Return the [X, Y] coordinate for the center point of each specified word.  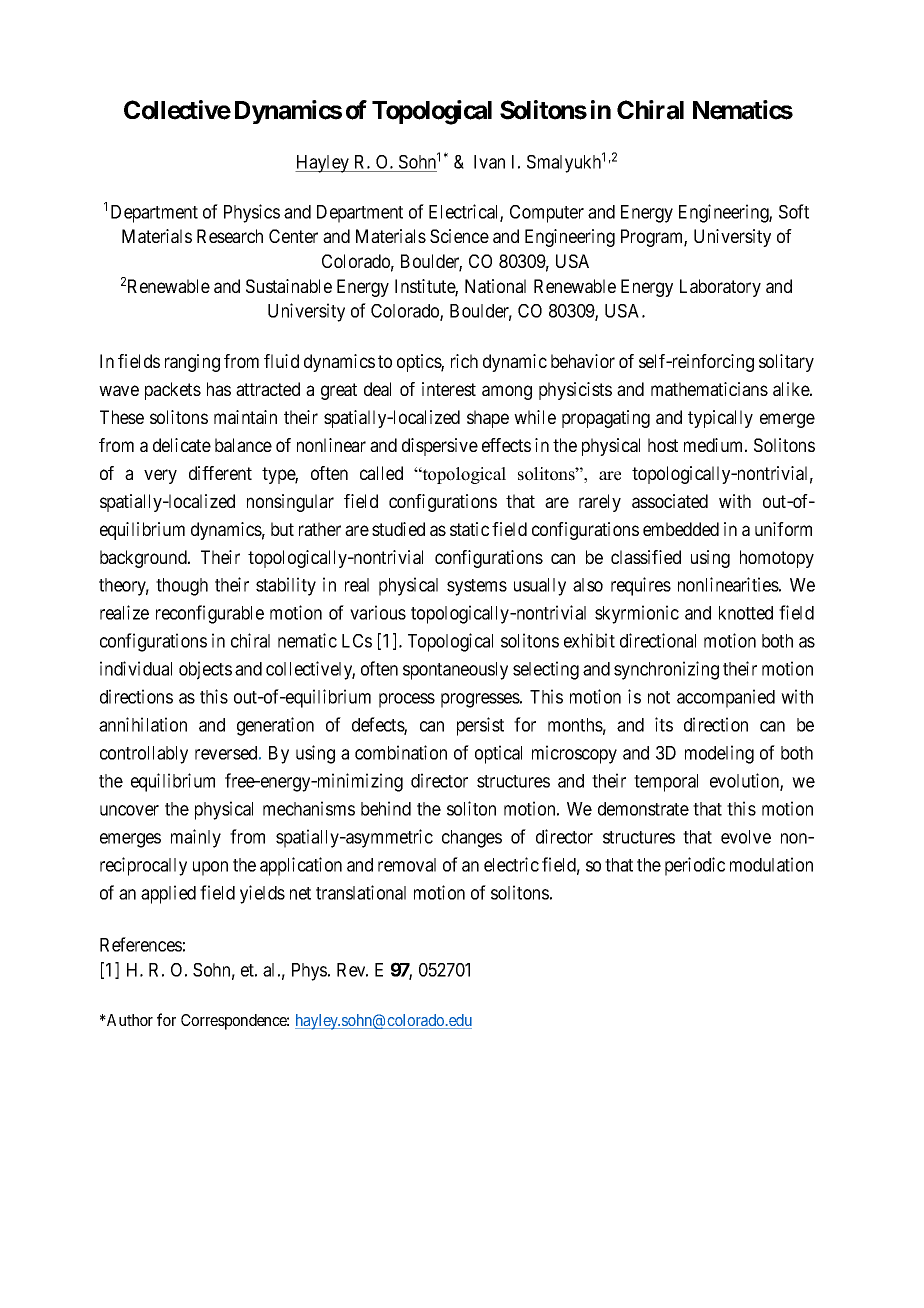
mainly [196, 838]
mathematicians [709, 389]
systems [477, 587]
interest [449, 389]
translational [361, 892]
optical [498, 754]
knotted [746, 613]
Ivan [489, 162]
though [182, 587]
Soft [794, 211]
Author [129, 1020]
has [219, 389]
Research [230, 236]
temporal [666, 783]
